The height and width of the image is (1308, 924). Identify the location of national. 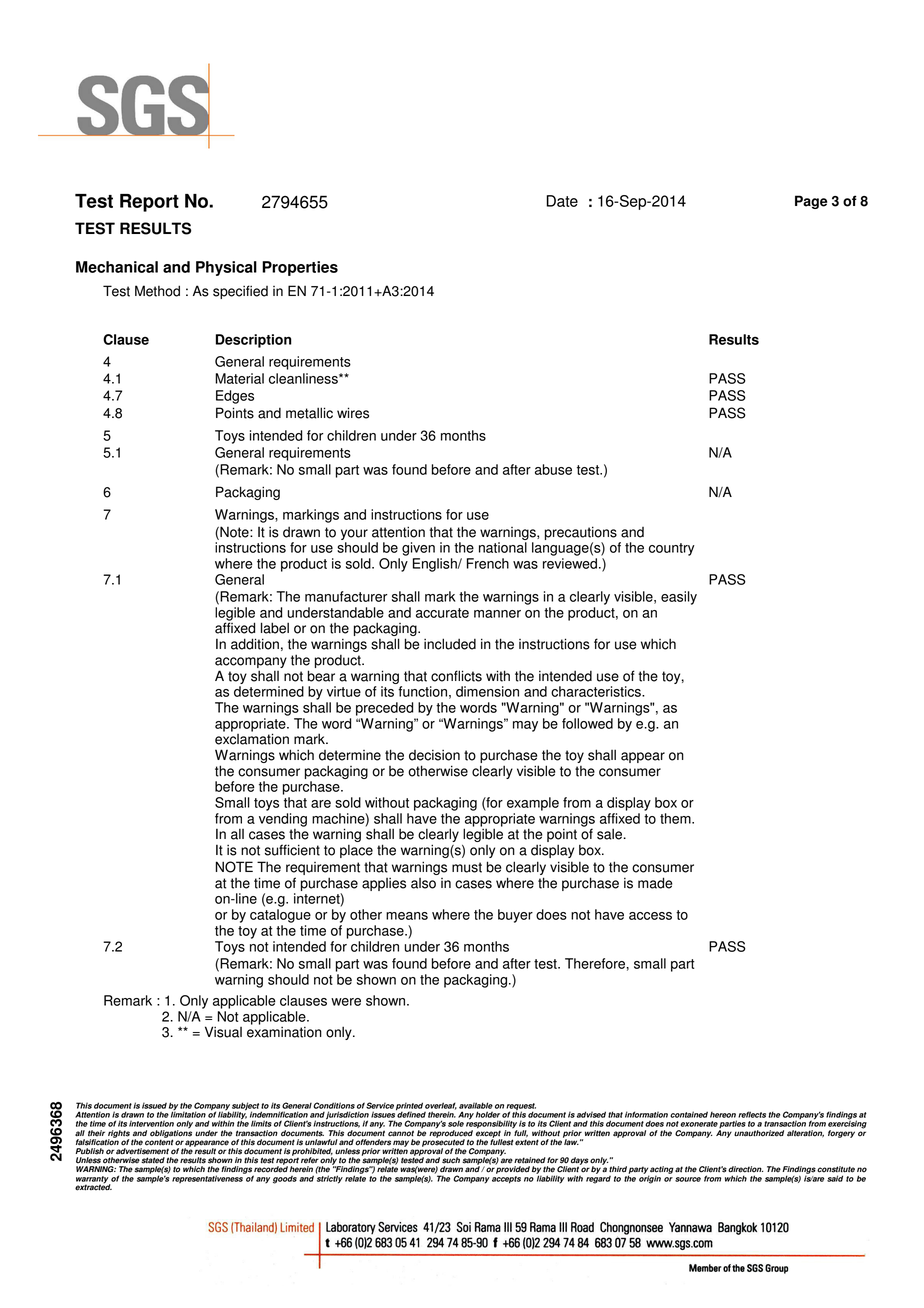
(503, 547).
